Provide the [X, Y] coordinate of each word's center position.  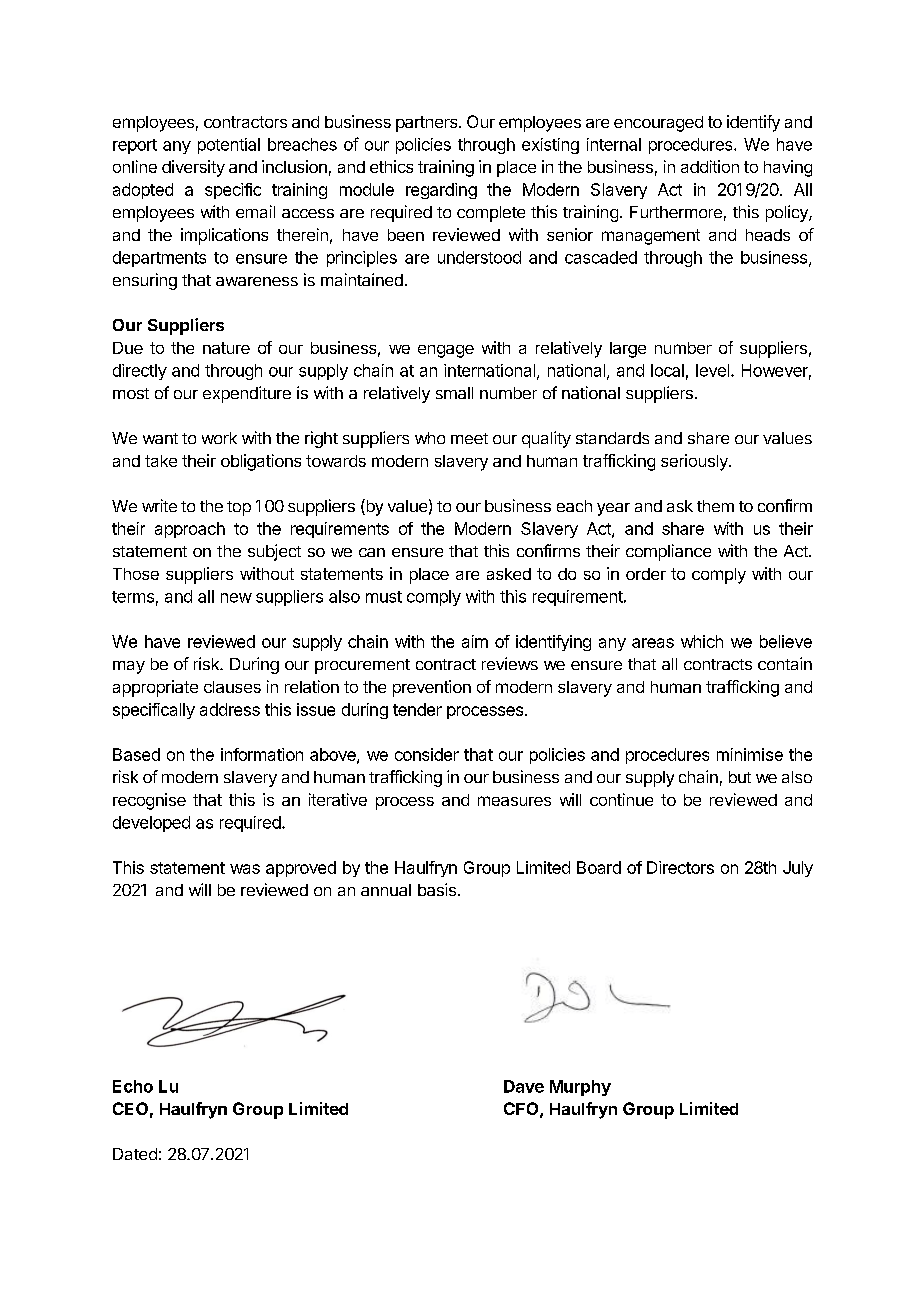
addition [710, 166]
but [740, 777]
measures [514, 801]
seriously [695, 462]
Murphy [580, 1088]
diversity [193, 168]
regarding [441, 191]
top [239, 508]
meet [469, 438]
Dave [524, 1086]
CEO [130, 1108]
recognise [149, 801]
